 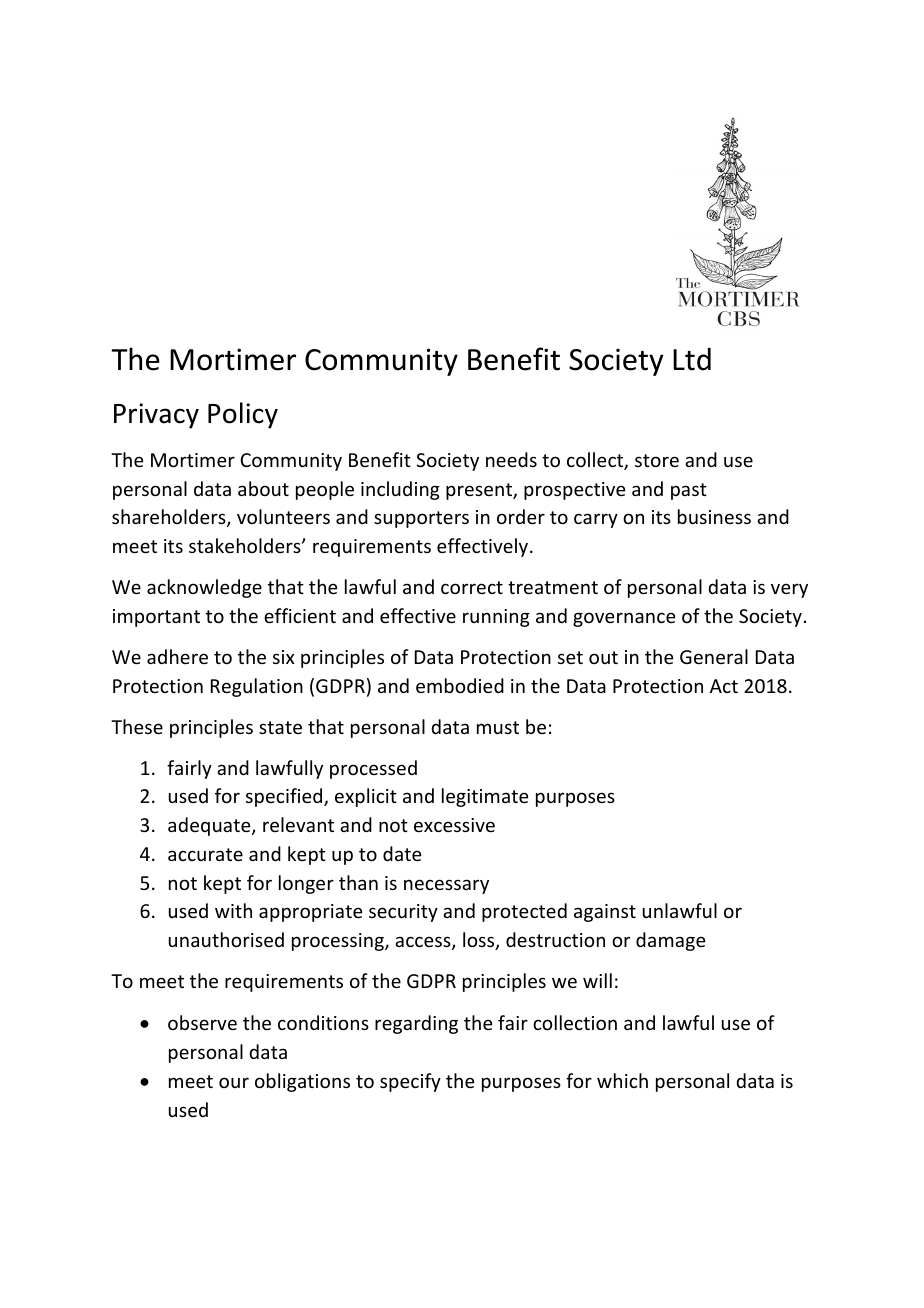 I want to click on Act, so click(x=724, y=686).
